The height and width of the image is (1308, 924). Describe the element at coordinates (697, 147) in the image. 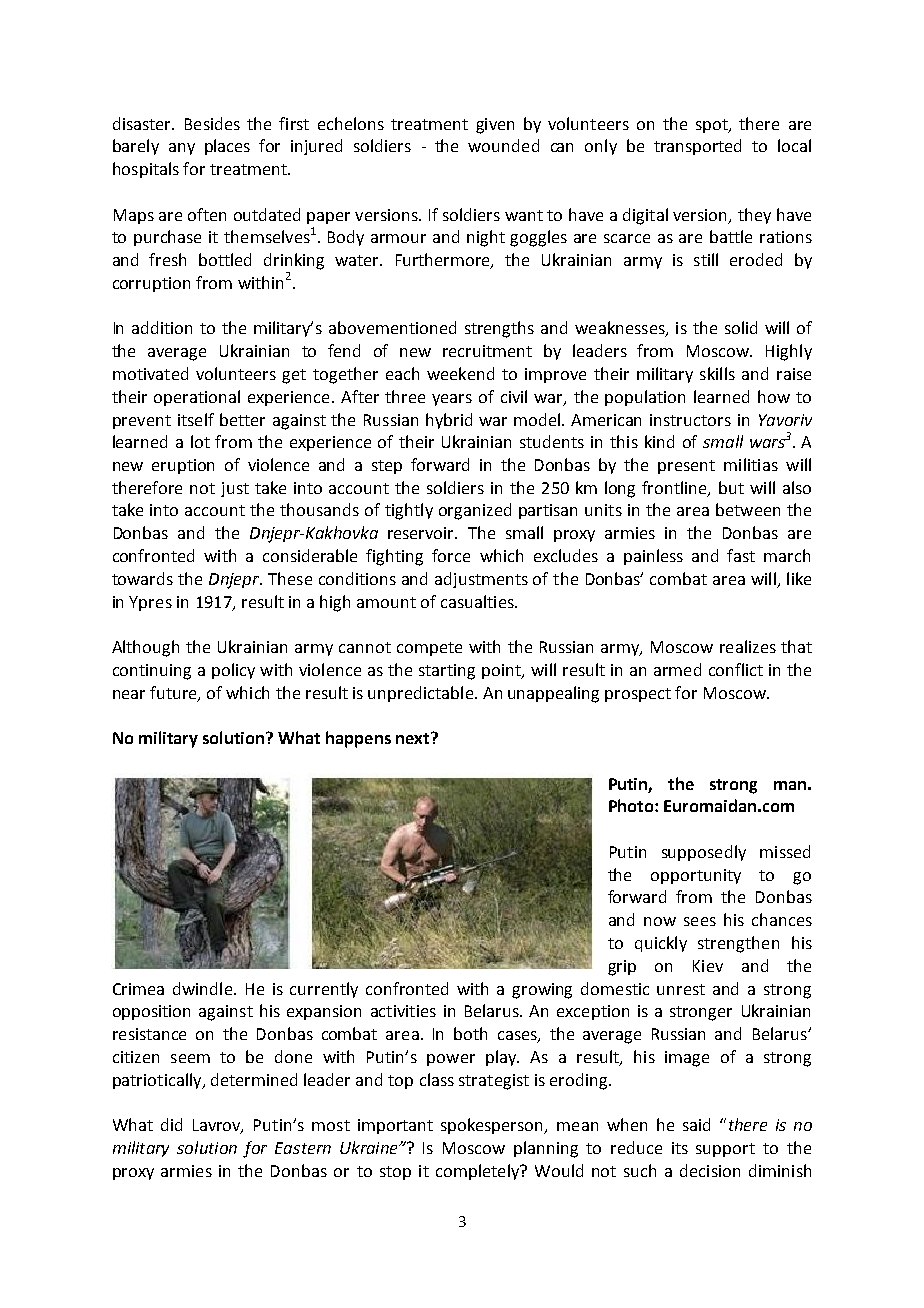

I see `transported` at that location.
